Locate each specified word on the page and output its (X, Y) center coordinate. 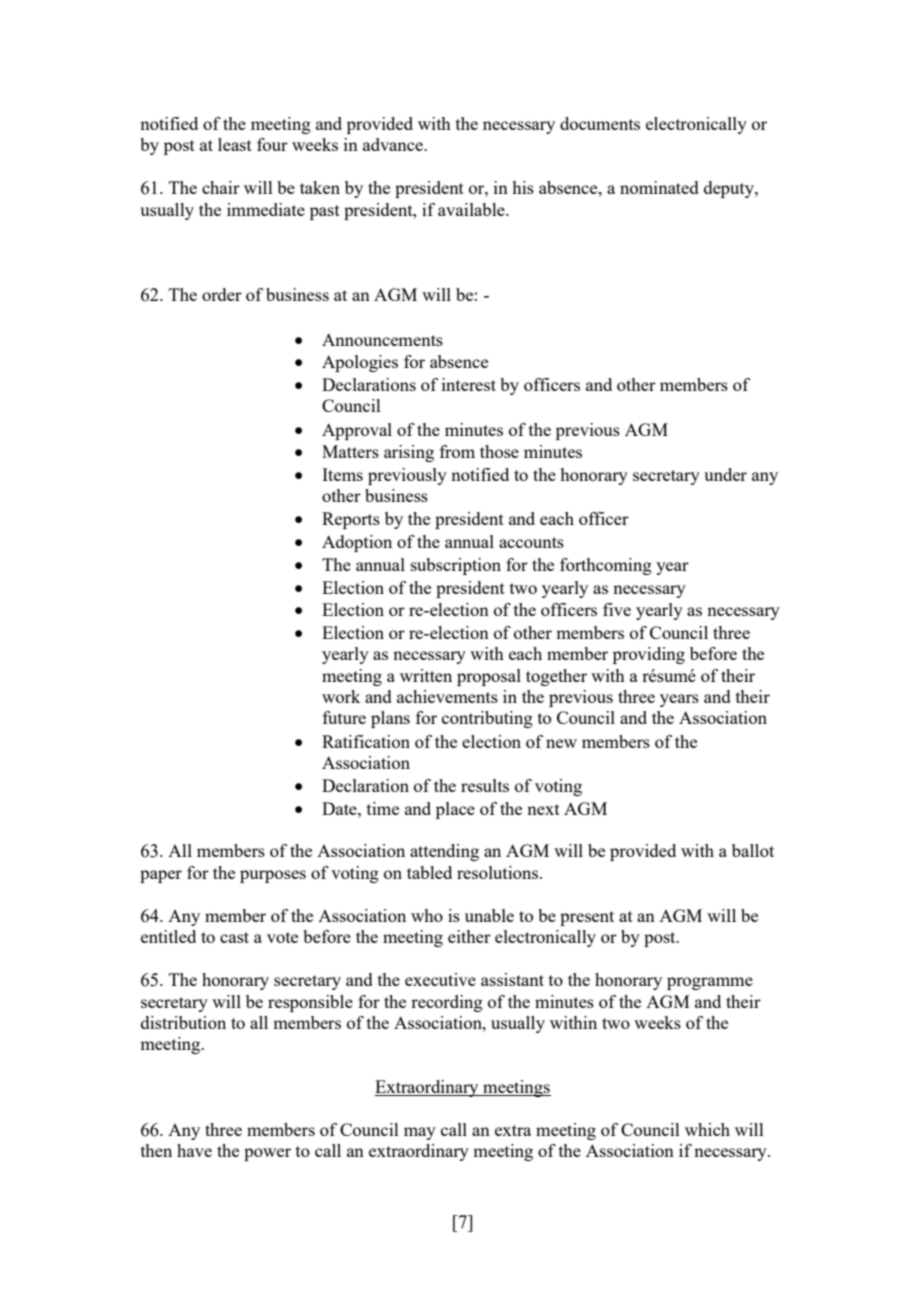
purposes (273, 876)
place (455, 810)
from (457, 451)
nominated (659, 187)
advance (394, 144)
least (235, 144)
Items (342, 474)
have (194, 1150)
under (725, 474)
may (420, 1133)
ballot (753, 850)
